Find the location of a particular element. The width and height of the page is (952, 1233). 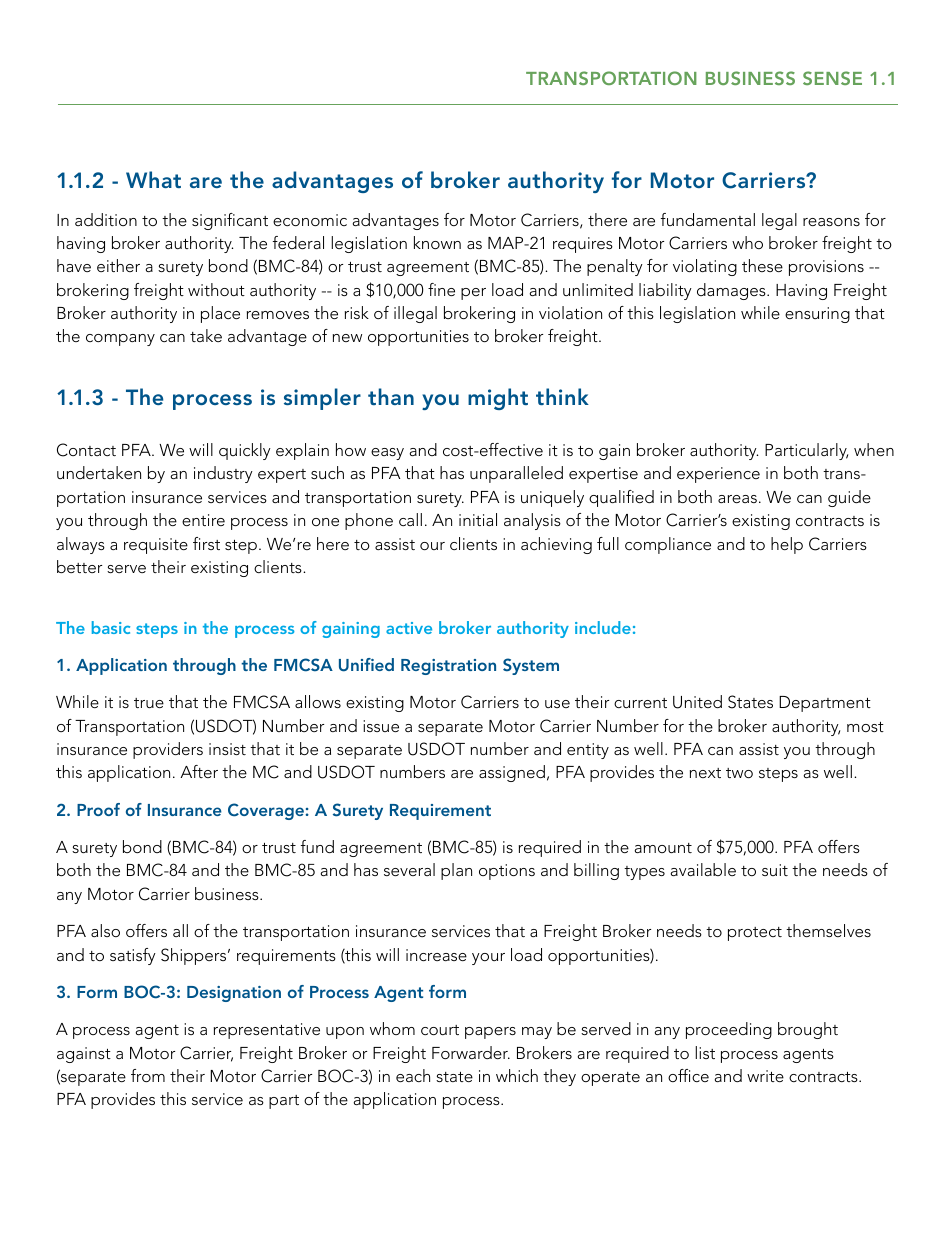

known is located at coordinates (437, 242).
